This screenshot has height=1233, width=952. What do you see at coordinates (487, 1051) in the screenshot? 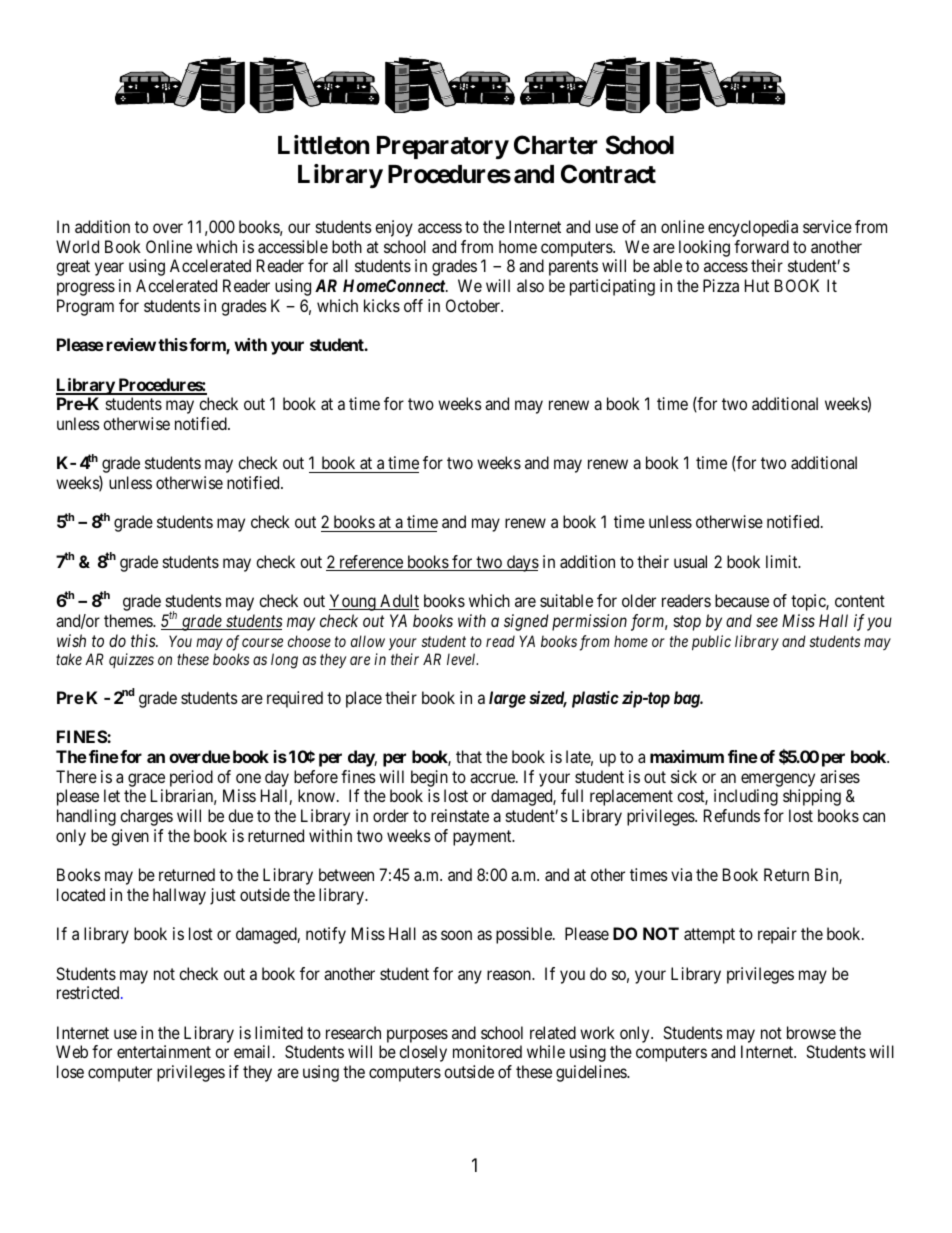
I see `monitored` at bounding box center [487, 1051].
